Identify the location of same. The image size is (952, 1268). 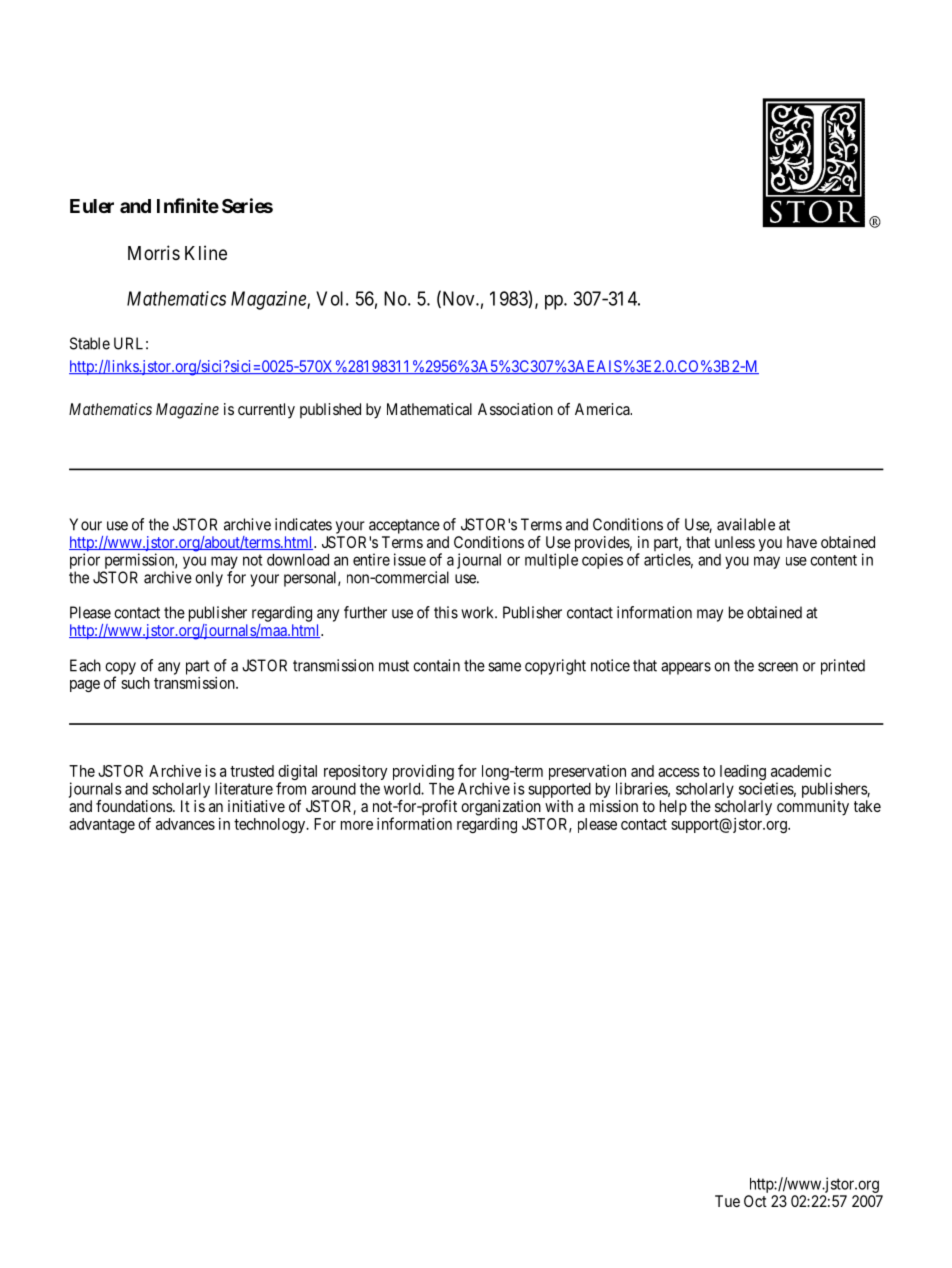
(504, 667).
